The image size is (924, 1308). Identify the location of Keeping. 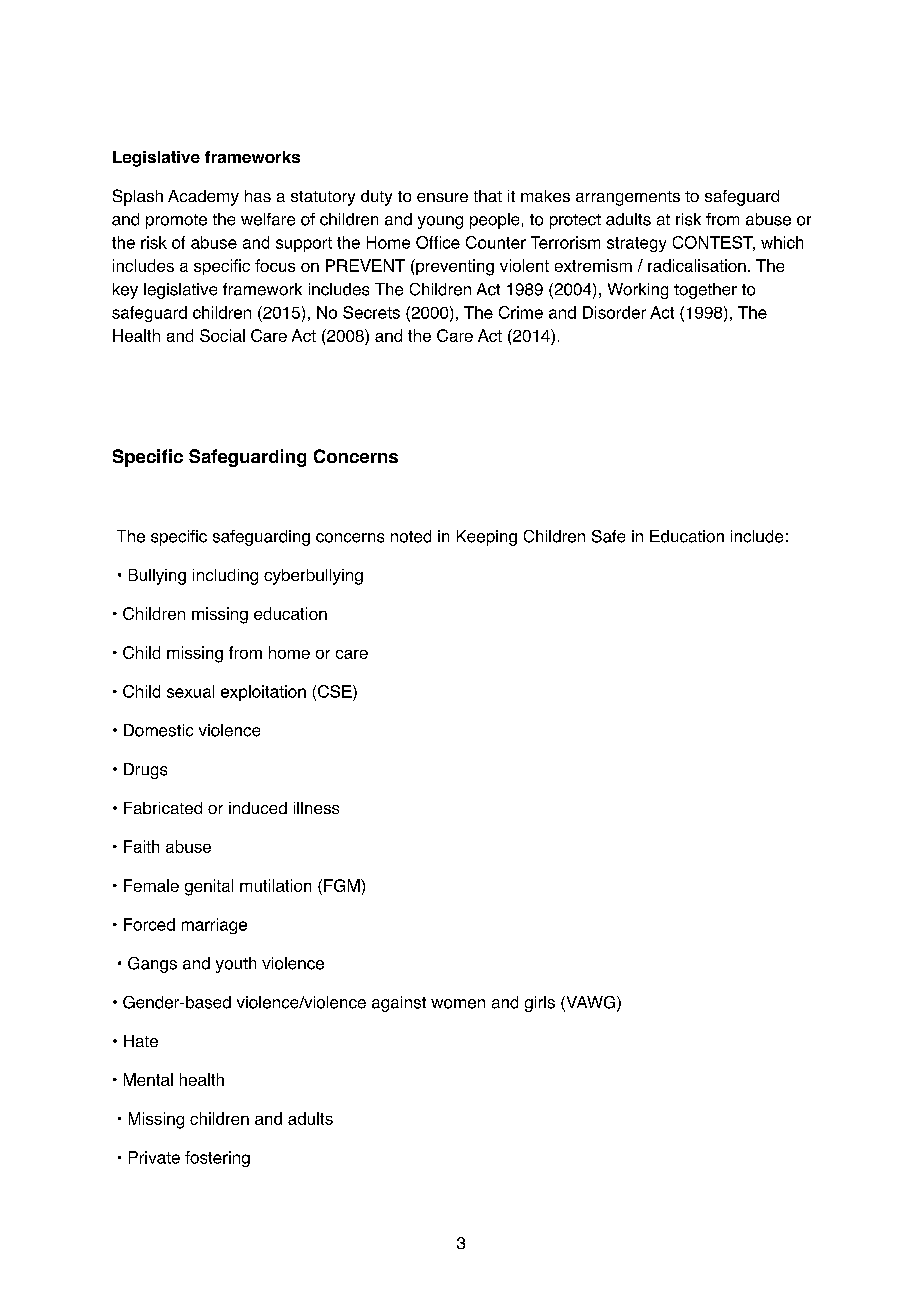
(487, 538).
